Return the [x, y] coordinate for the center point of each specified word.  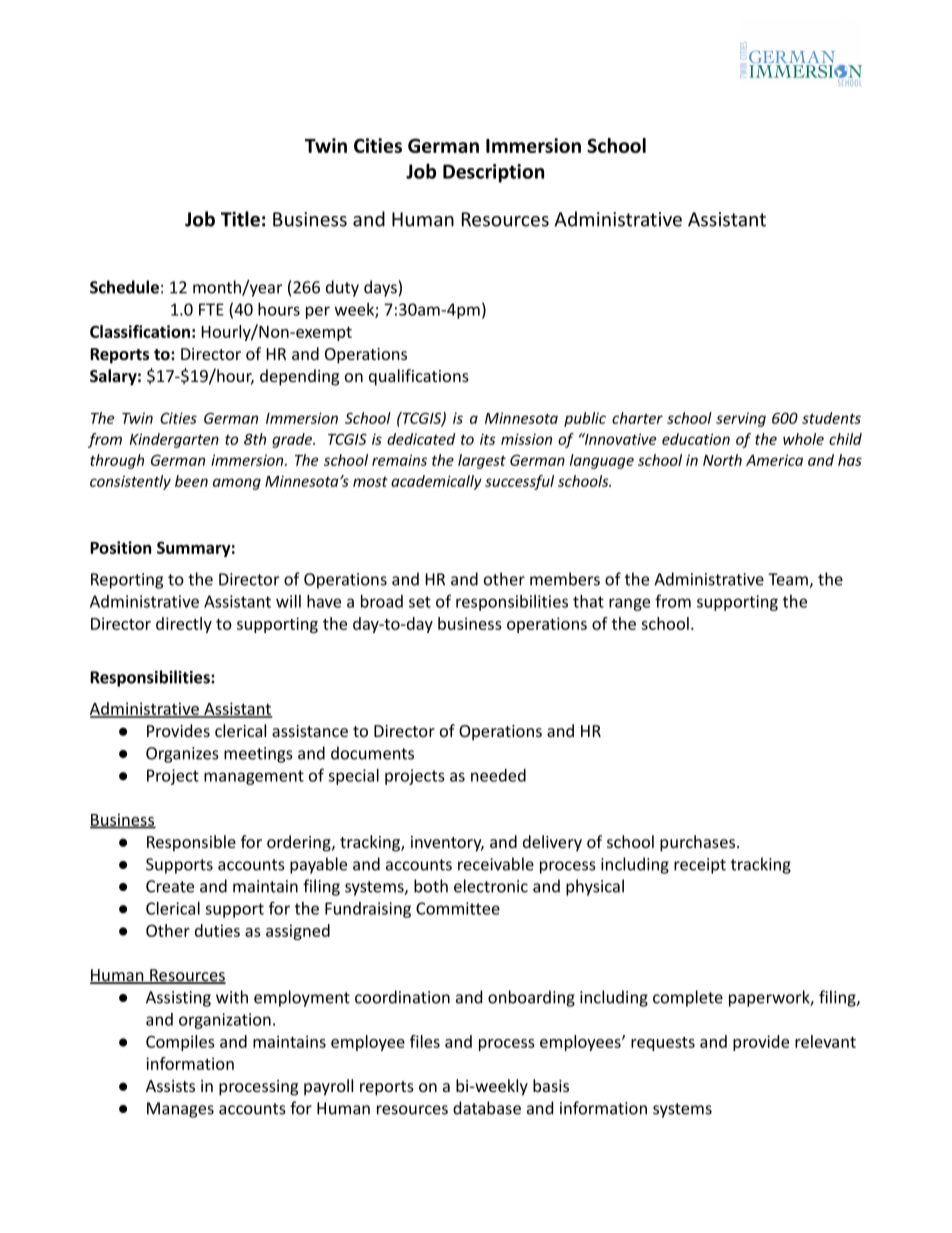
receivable [496, 864]
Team [789, 580]
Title [240, 219]
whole [803, 439]
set [420, 602]
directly [184, 625]
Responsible [191, 843]
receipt [700, 866]
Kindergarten [174, 440]
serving [741, 419]
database [487, 1108]
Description [493, 173]
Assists [170, 1086]
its [487, 439]
